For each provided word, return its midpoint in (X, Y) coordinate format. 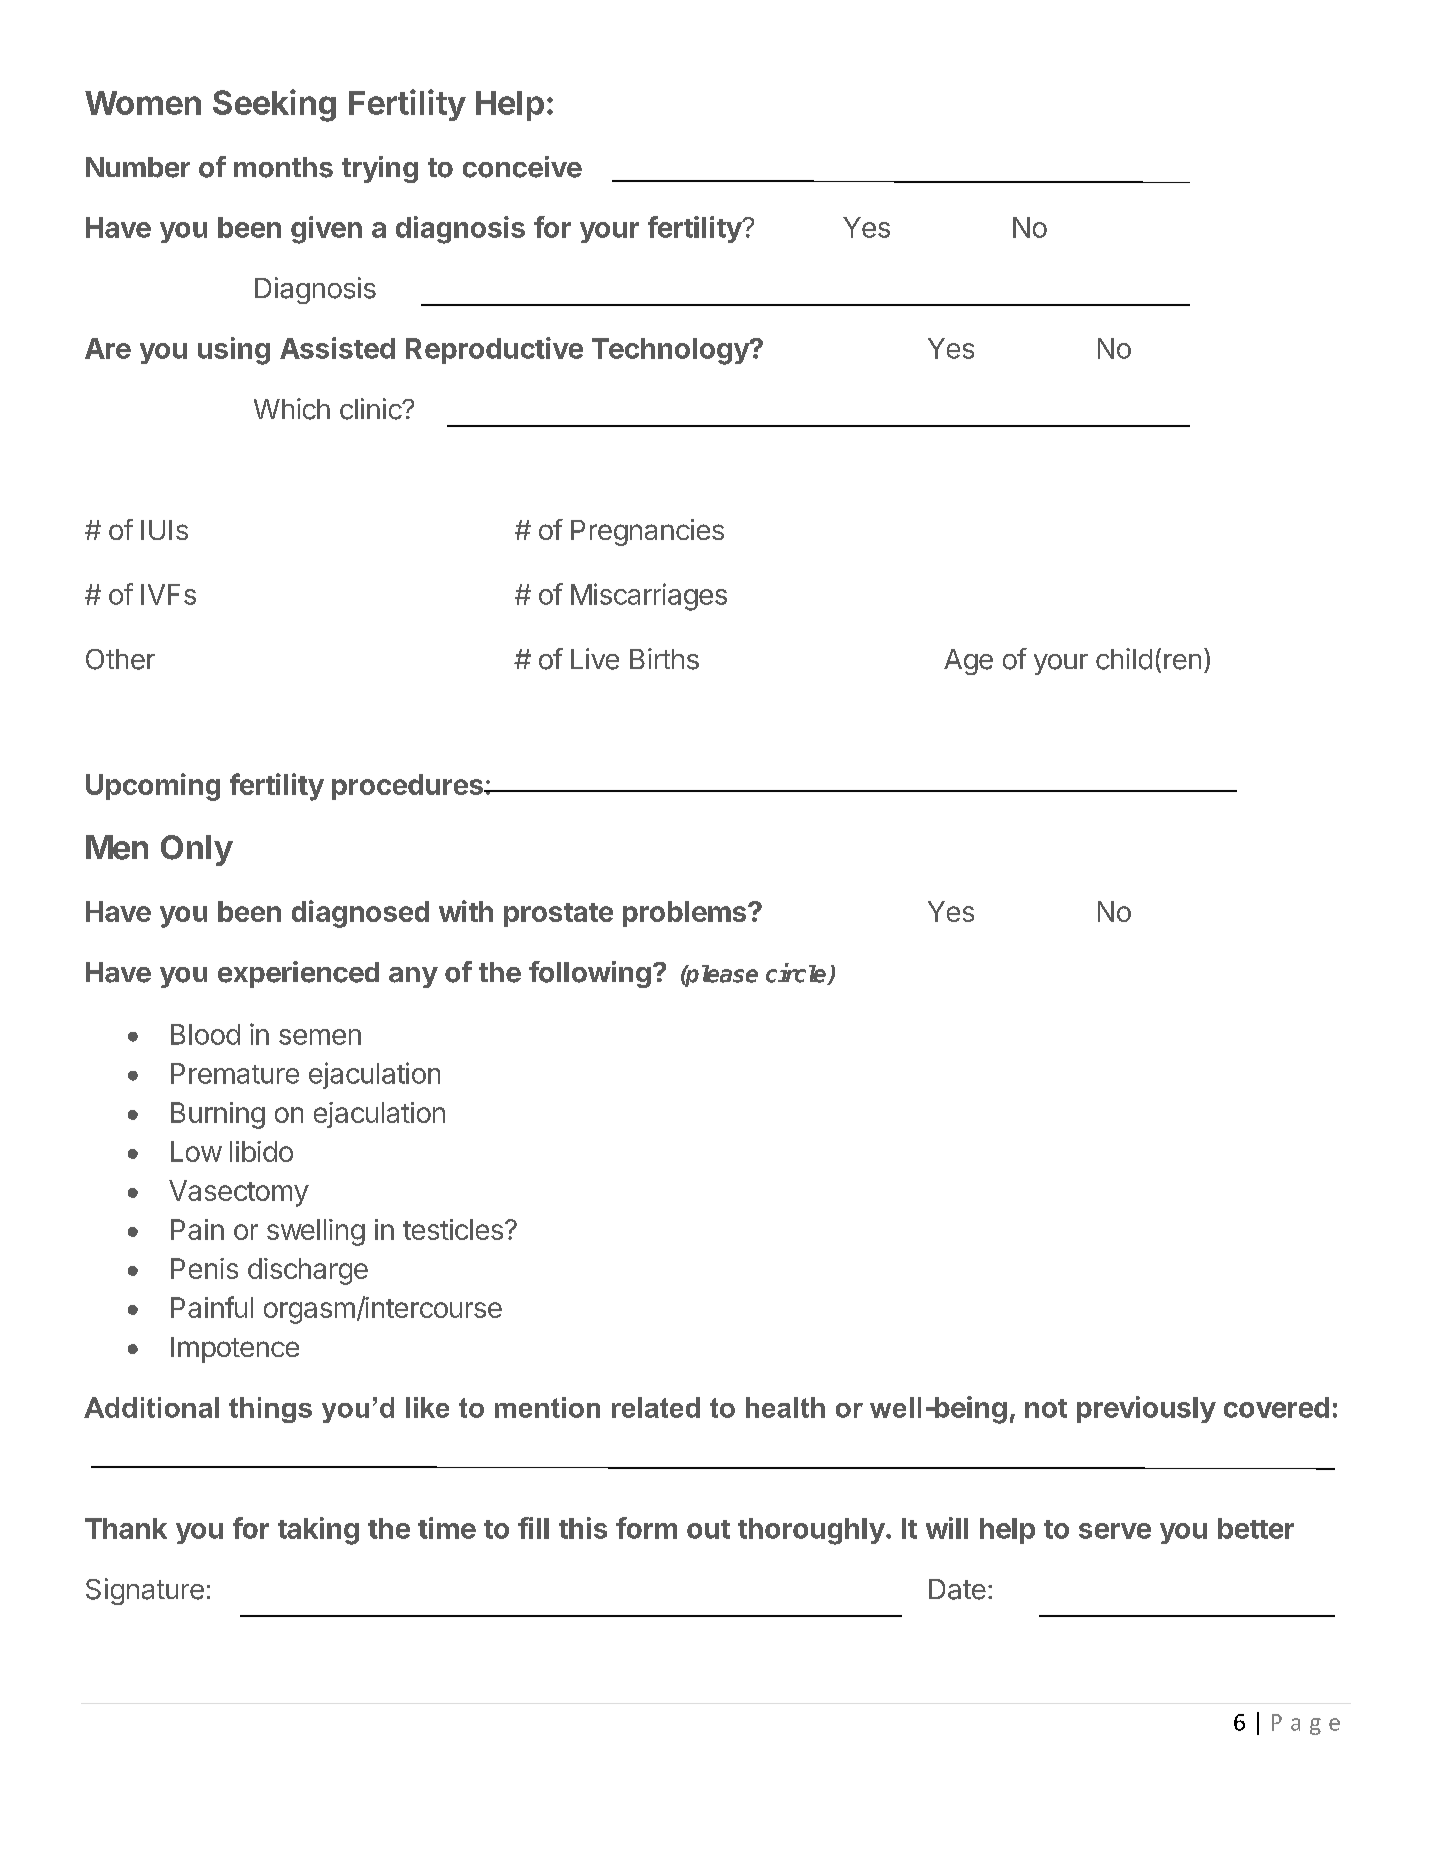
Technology (671, 351)
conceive (522, 167)
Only (197, 850)
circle (797, 974)
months (283, 167)
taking (318, 1531)
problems (686, 914)
